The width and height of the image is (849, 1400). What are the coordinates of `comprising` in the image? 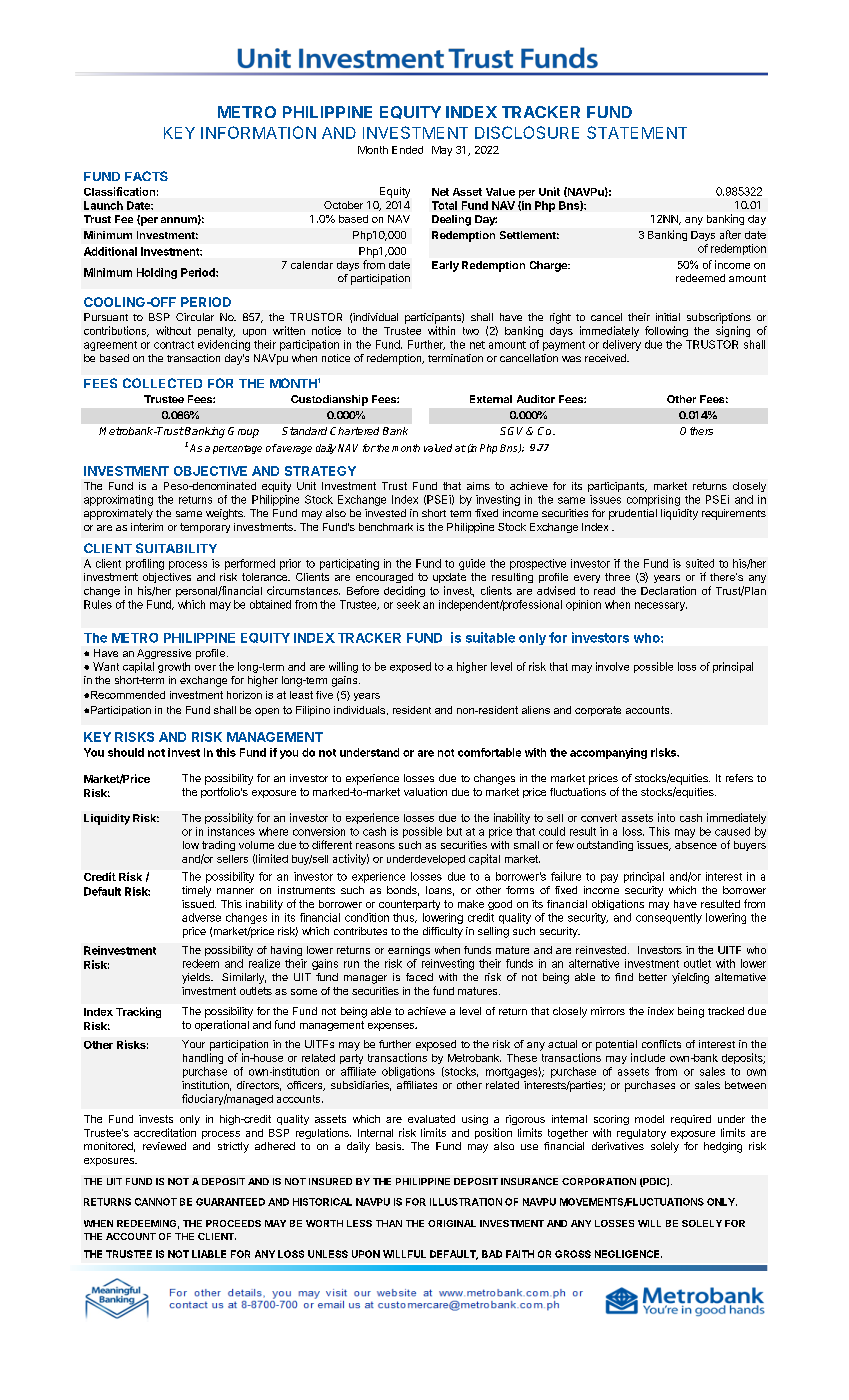 It's located at (653, 500).
